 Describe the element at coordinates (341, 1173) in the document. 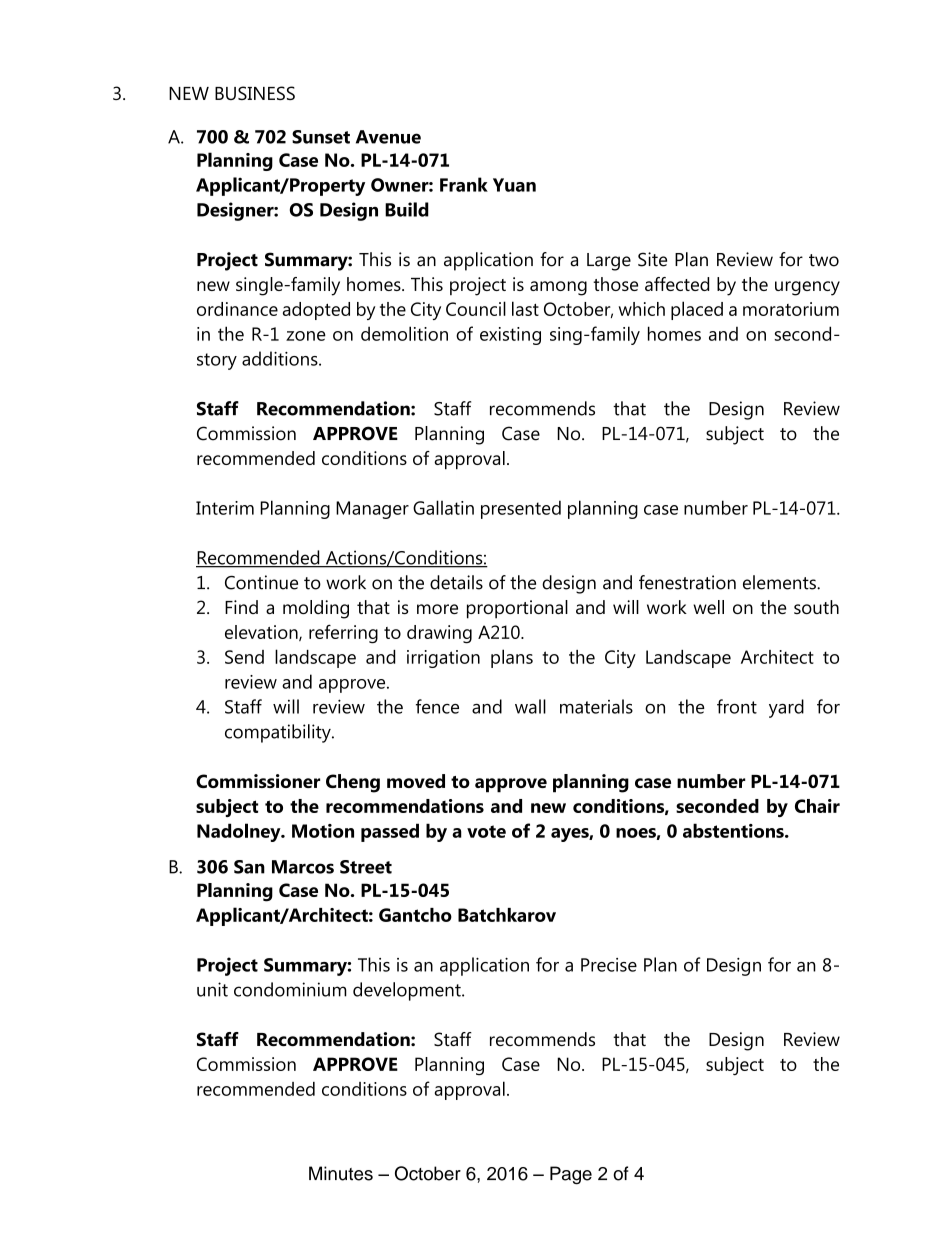

I see `Minutes` at that location.
